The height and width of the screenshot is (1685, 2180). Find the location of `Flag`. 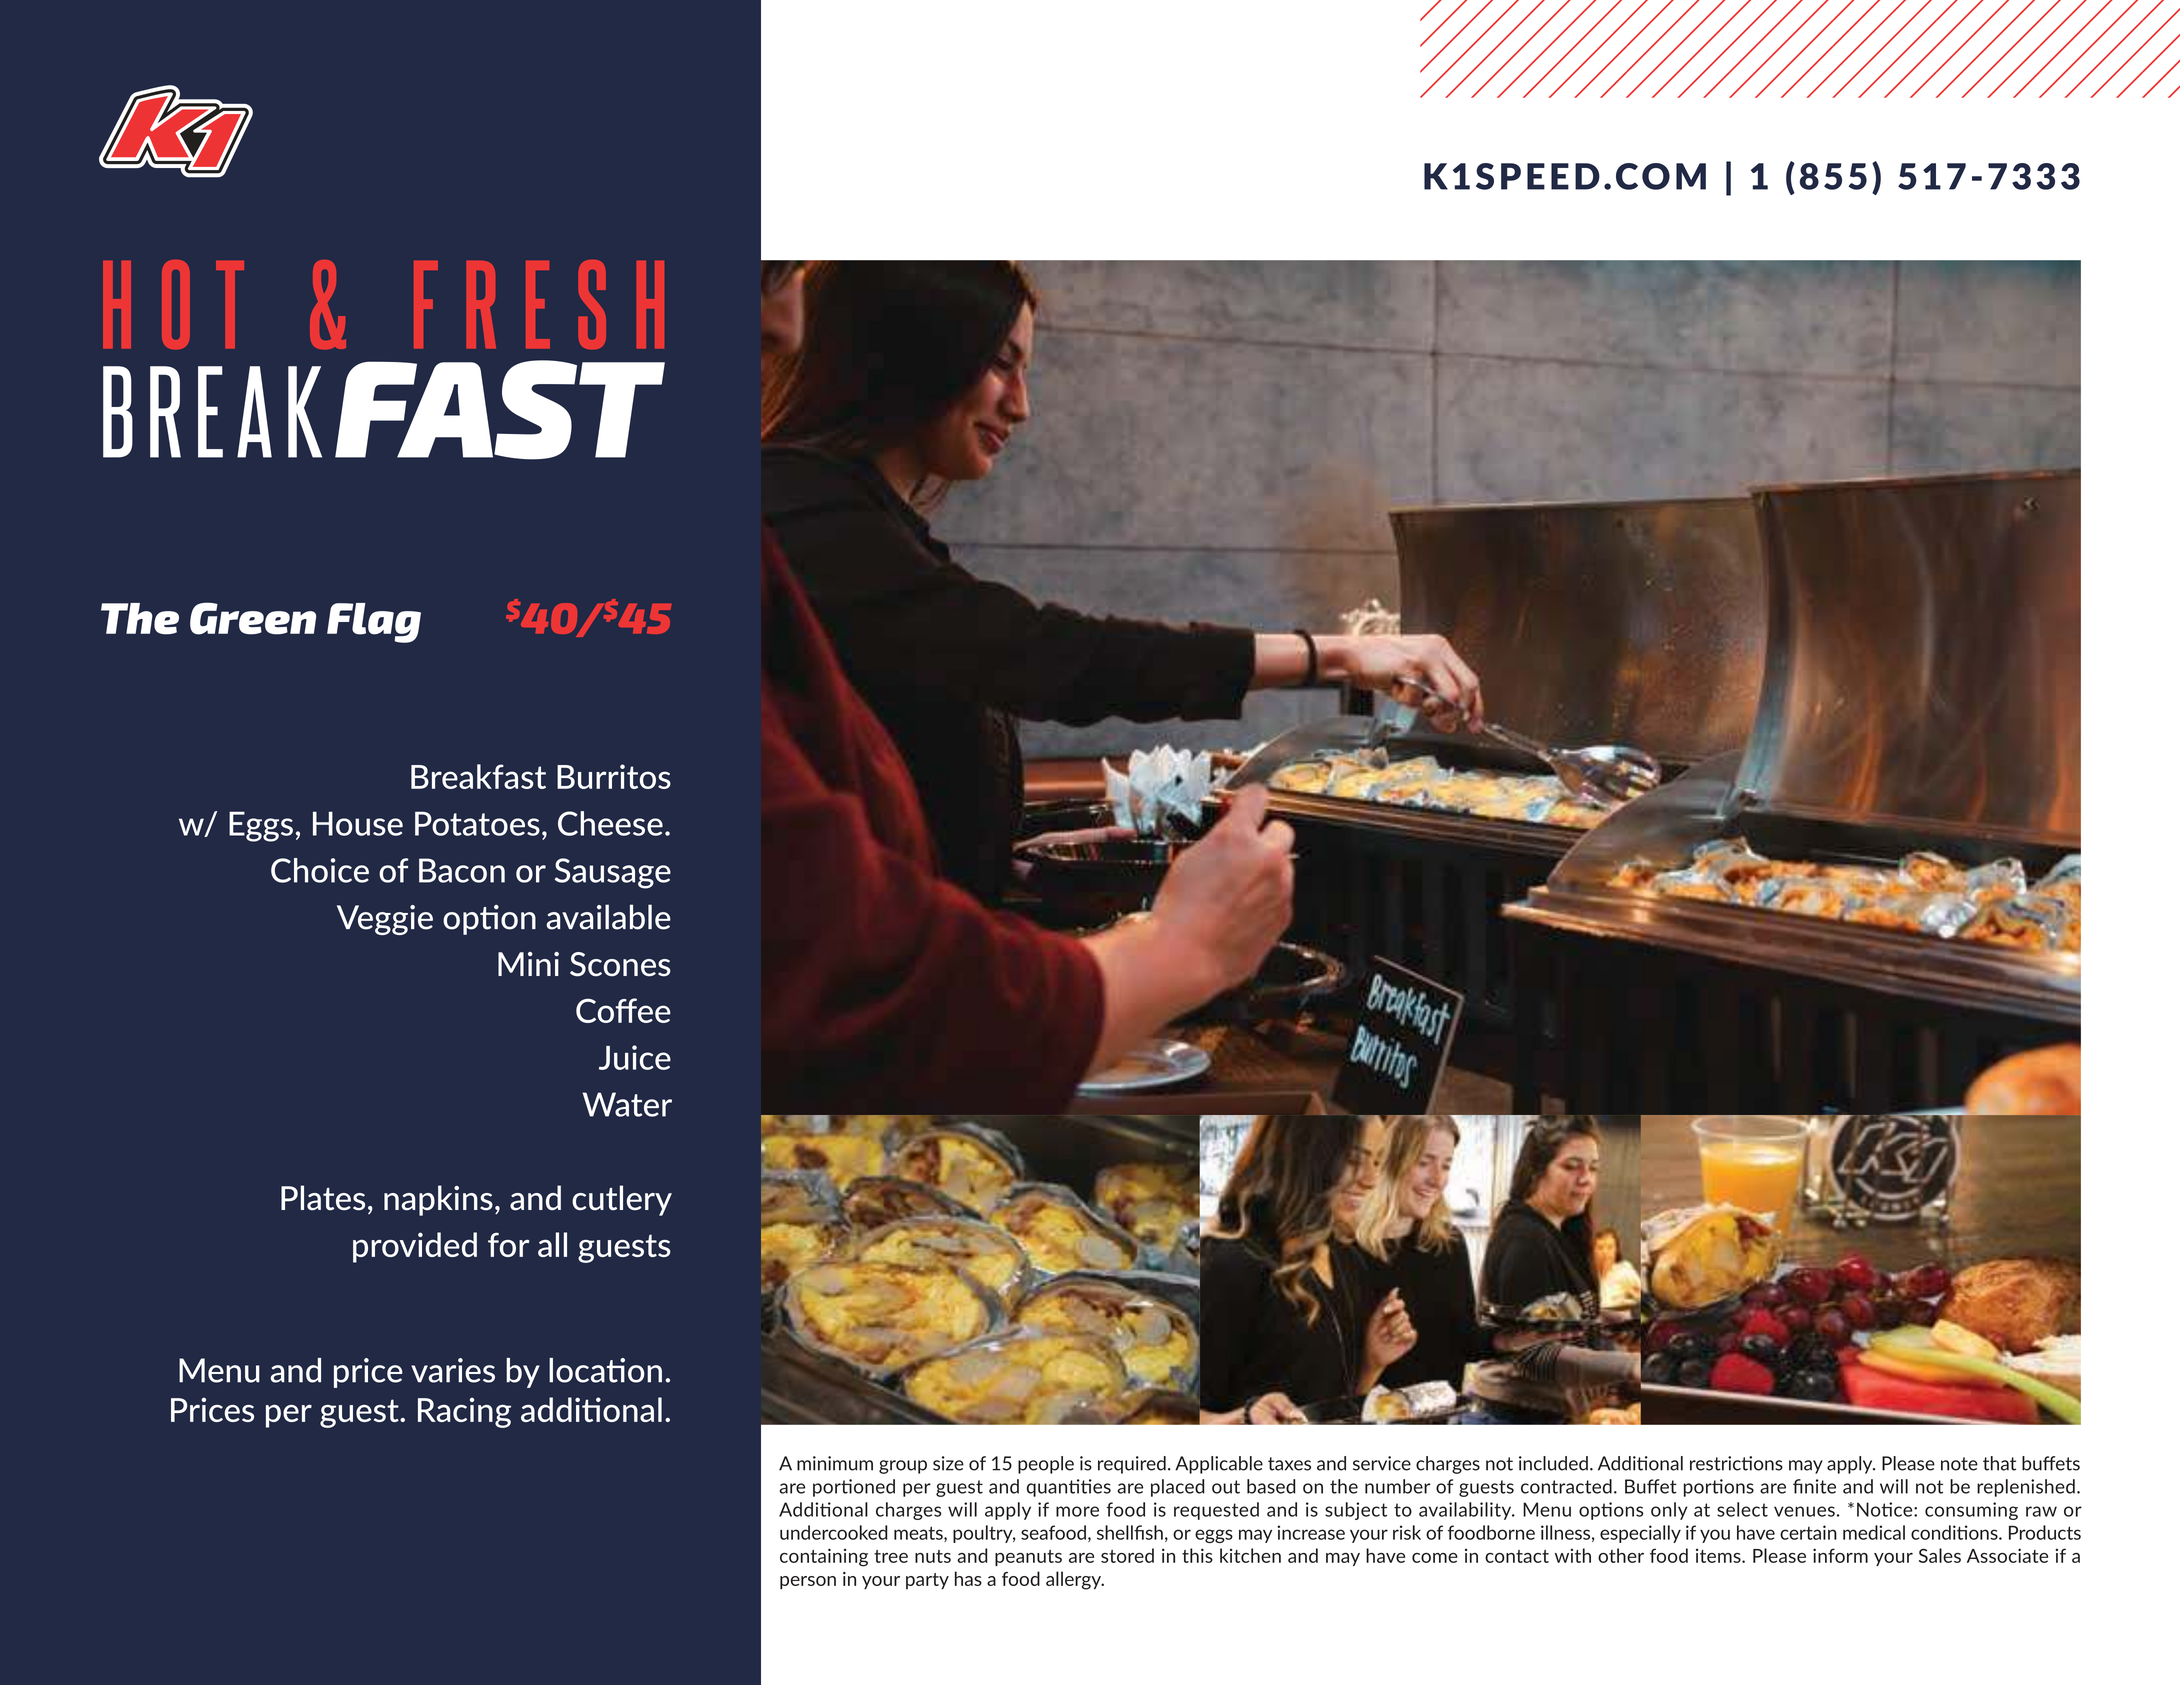

Flag is located at coordinates (374, 623).
